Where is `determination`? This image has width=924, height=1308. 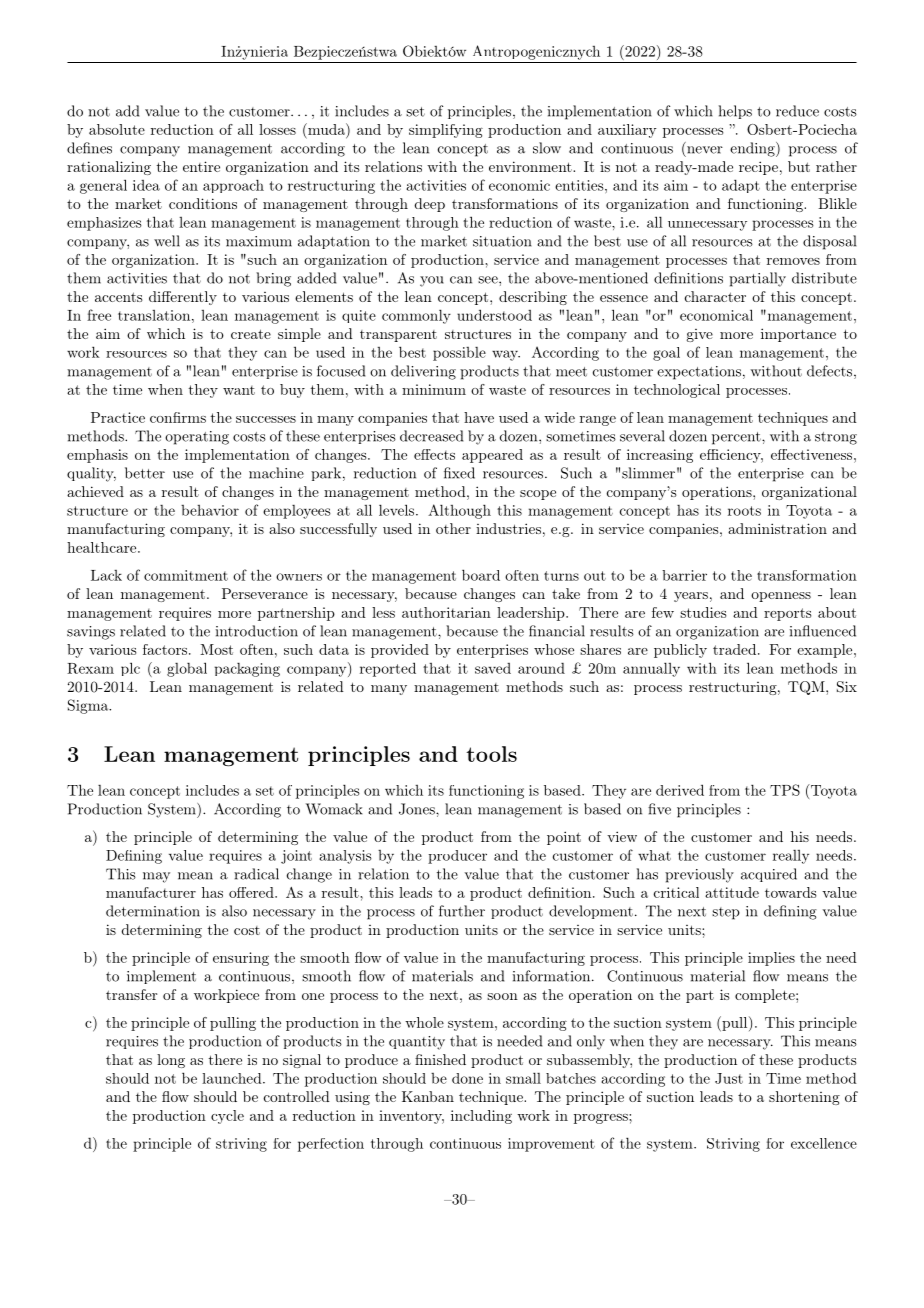 determination is located at coordinates (153, 911).
